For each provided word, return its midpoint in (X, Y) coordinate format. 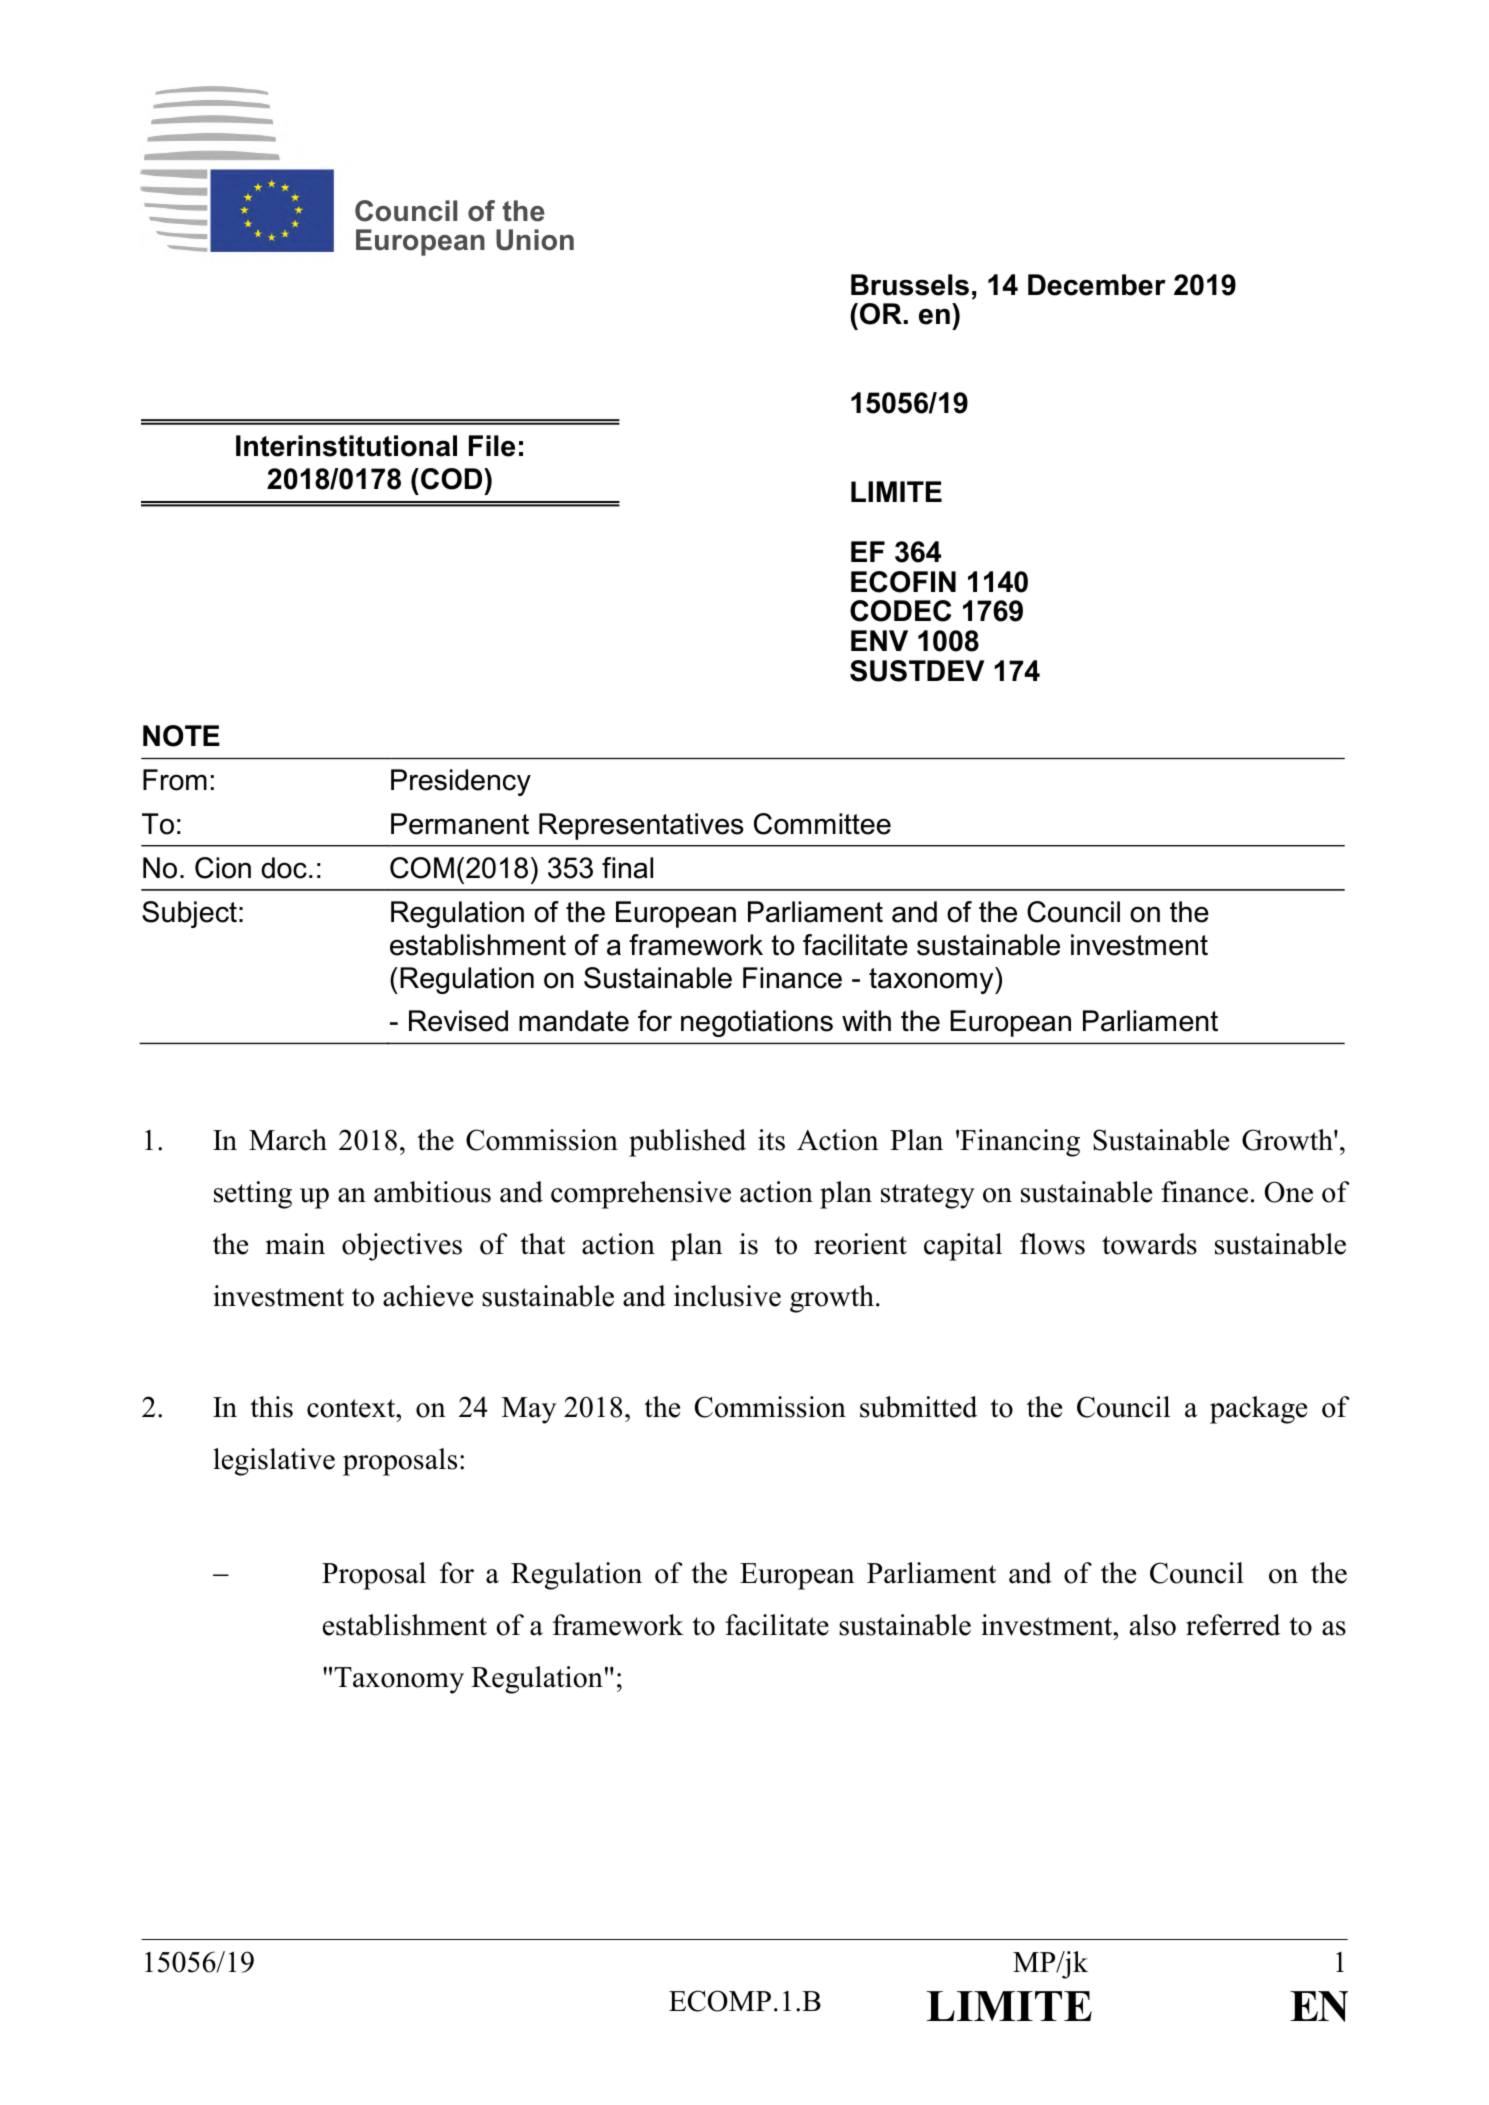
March (288, 1140)
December (1097, 285)
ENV (879, 640)
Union (535, 240)
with (866, 1020)
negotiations (757, 1023)
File (492, 446)
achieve (428, 1296)
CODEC (900, 611)
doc (284, 868)
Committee (822, 824)
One (1289, 1192)
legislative (274, 1462)
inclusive (727, 1296)
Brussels (910, 285)
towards (1149, 1244)
